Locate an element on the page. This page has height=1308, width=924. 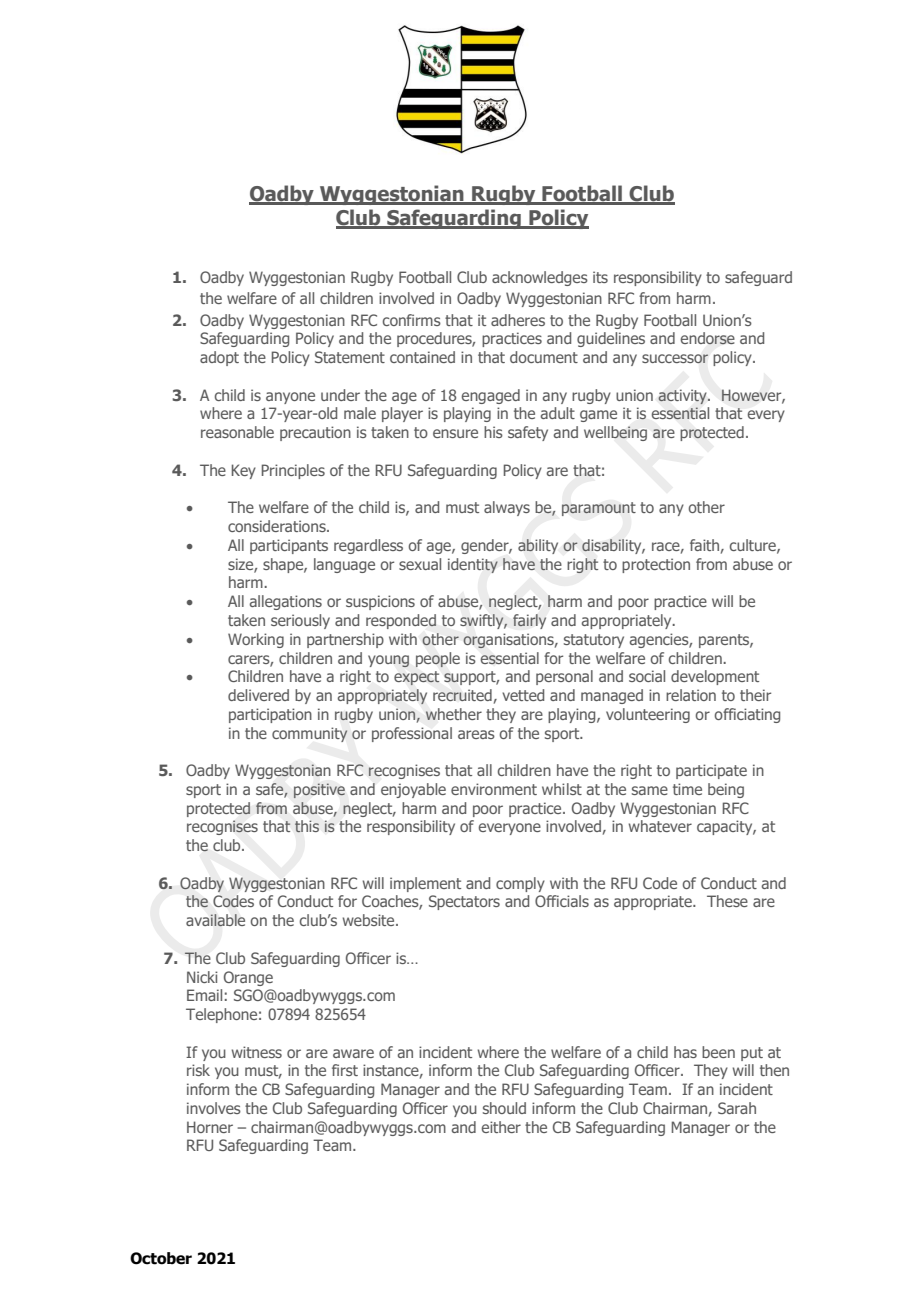
identity is located at coordinates (473, 565).
